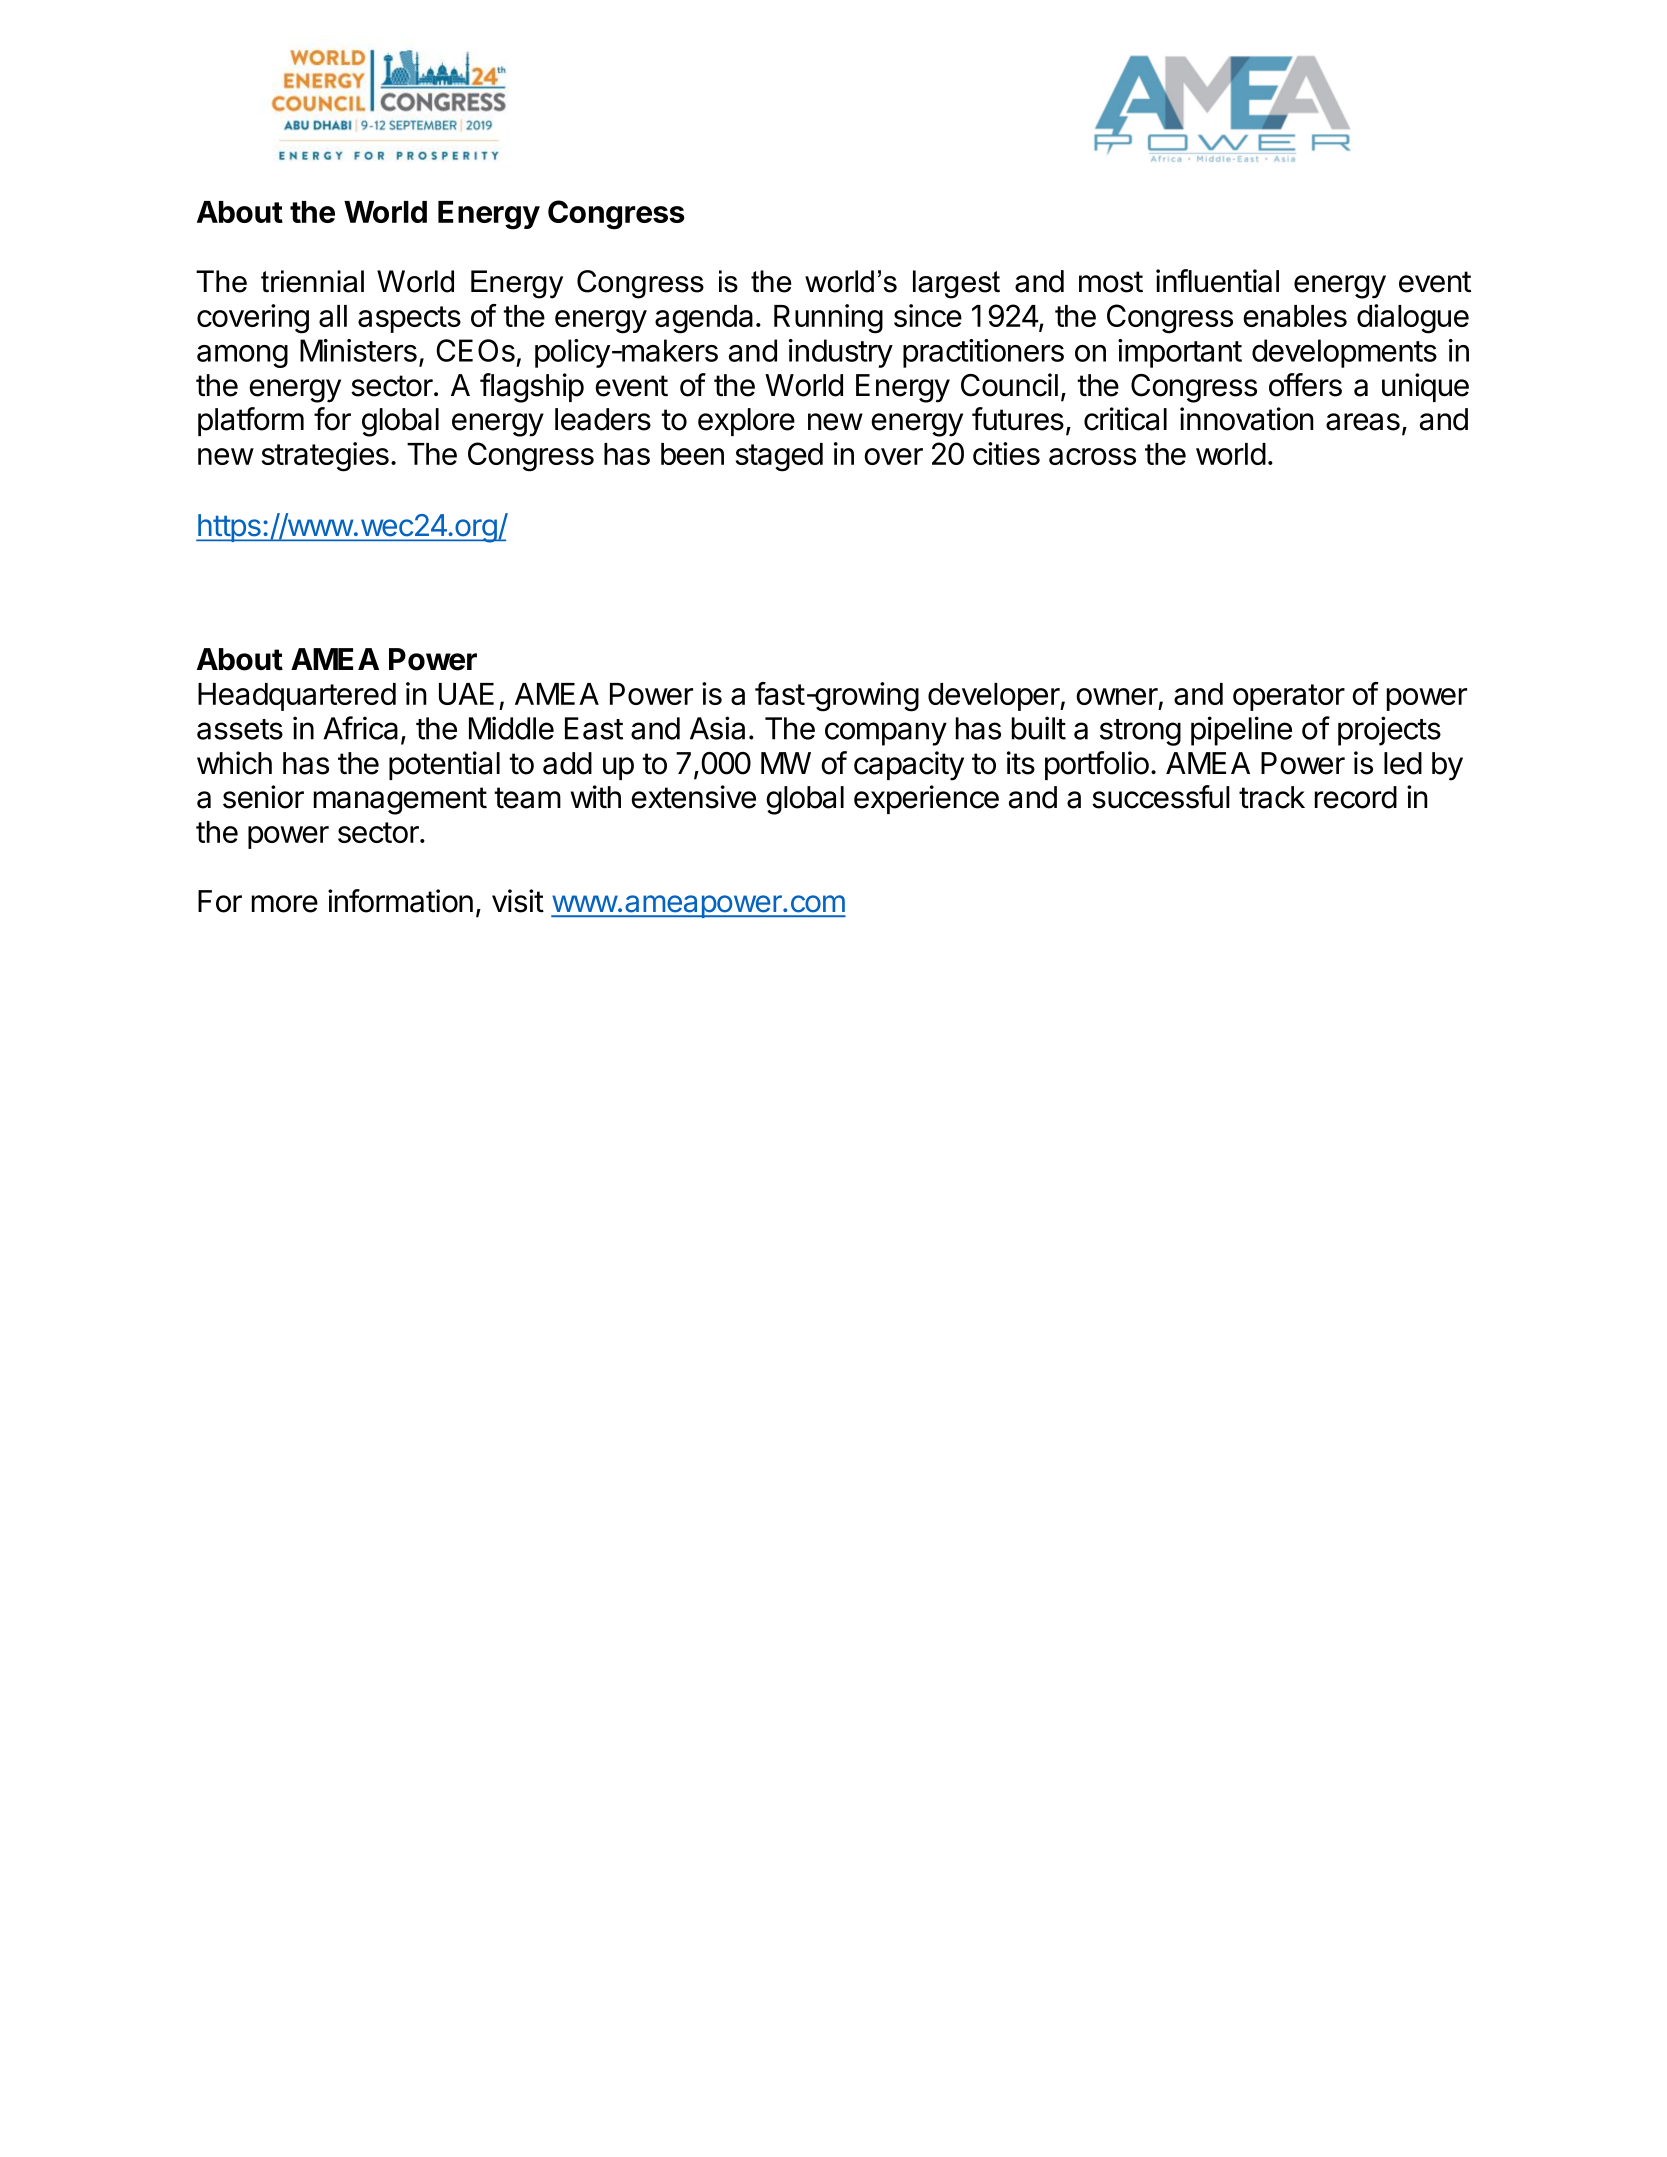 This document has width=1667, height=2157. I want to click on enables, so click(1295, 316).
